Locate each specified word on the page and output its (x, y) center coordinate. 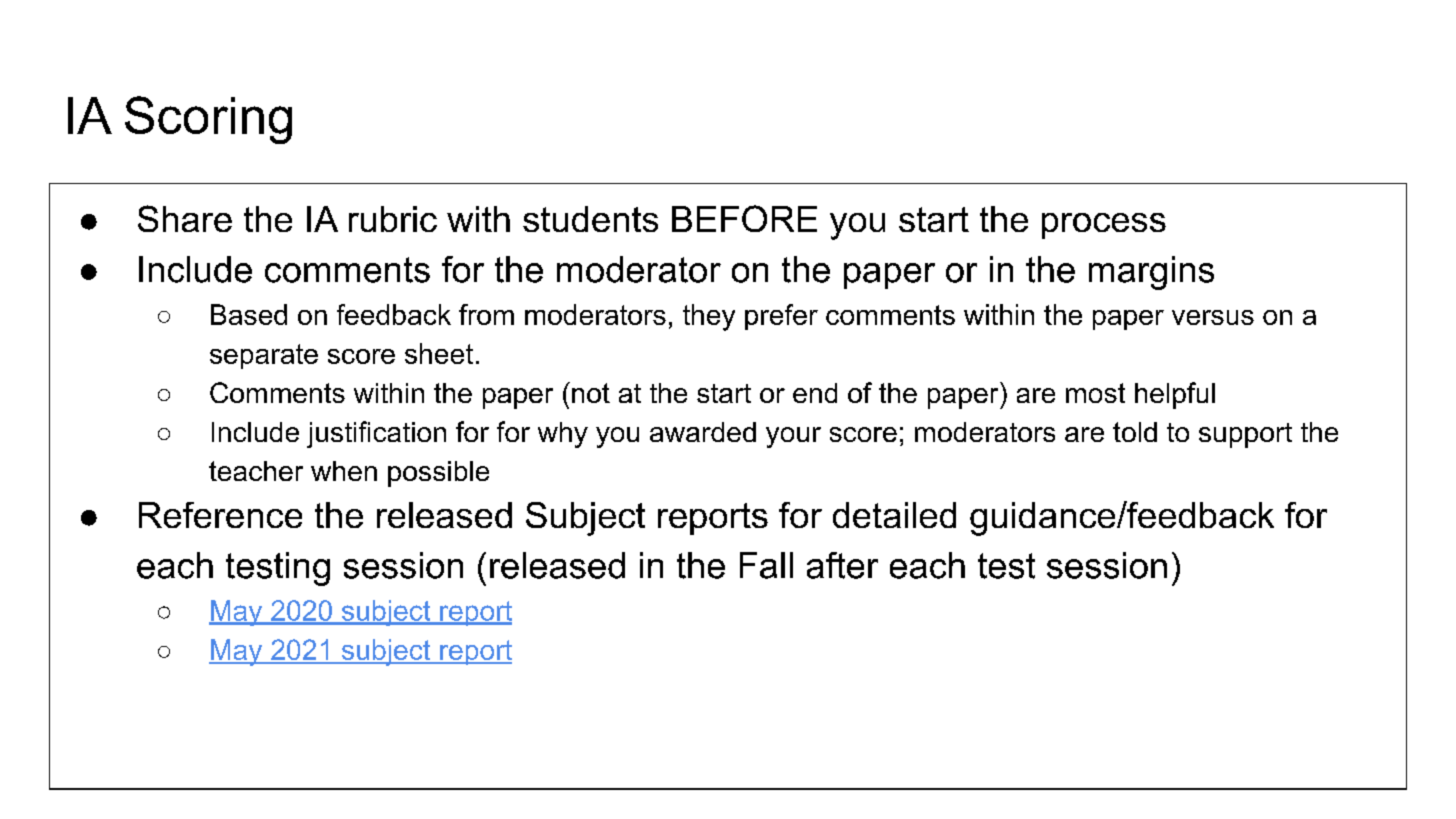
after (842, 565)
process (1104, 226)
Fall (766, 565)
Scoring (208, 120)
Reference (220, 515)
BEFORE (744, 218)
